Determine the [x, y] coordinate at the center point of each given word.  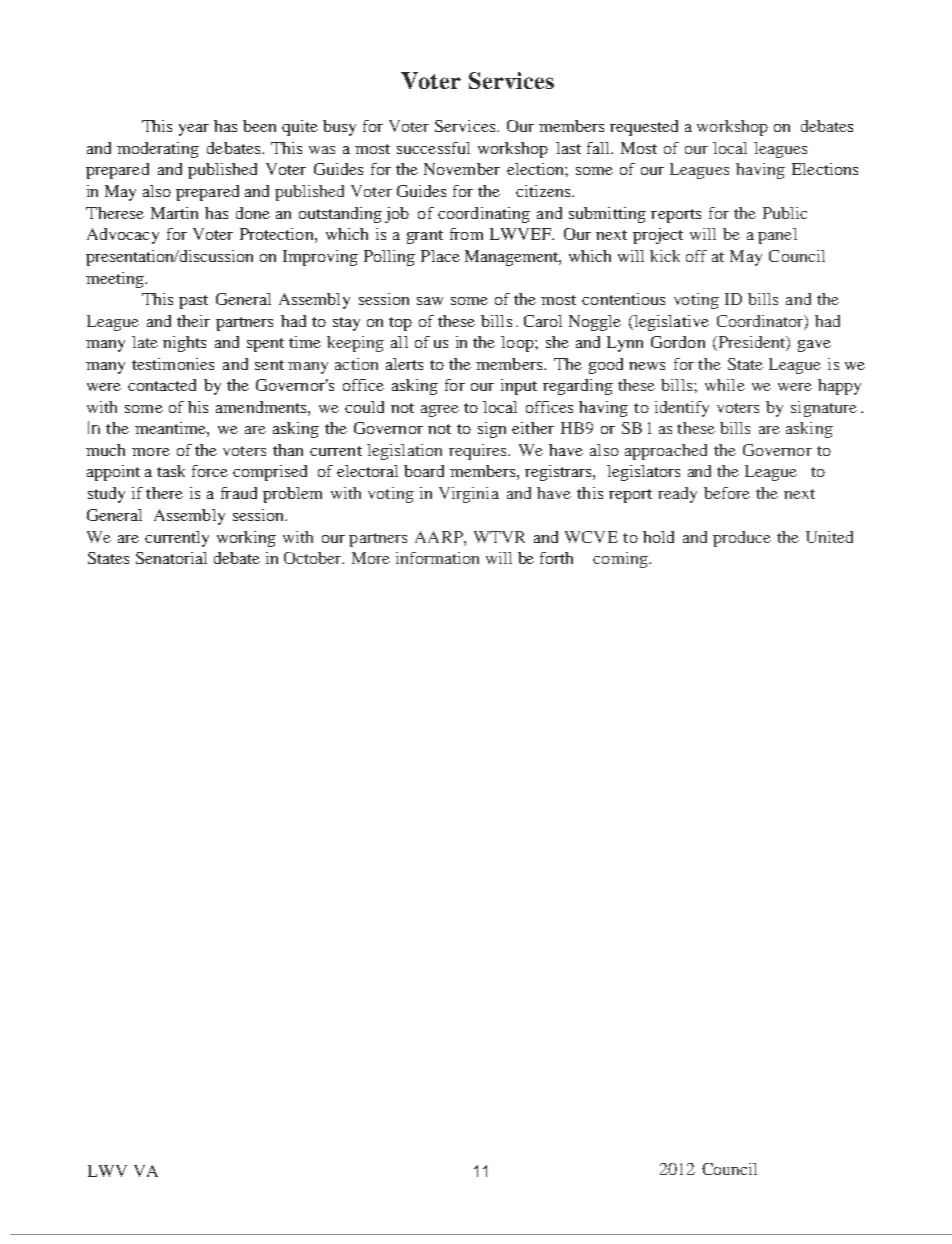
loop [518, 344]
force [210, 471]
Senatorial [171, 558]
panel [777, 236]
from [466, 234]
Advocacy [123, 236]
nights [184, 344]
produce [742, 539]
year [194, 130]
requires [479, 452]
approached [666, 452]
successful [433, 148]
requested [644, 128]
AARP [440, 537]
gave [814, 346]
